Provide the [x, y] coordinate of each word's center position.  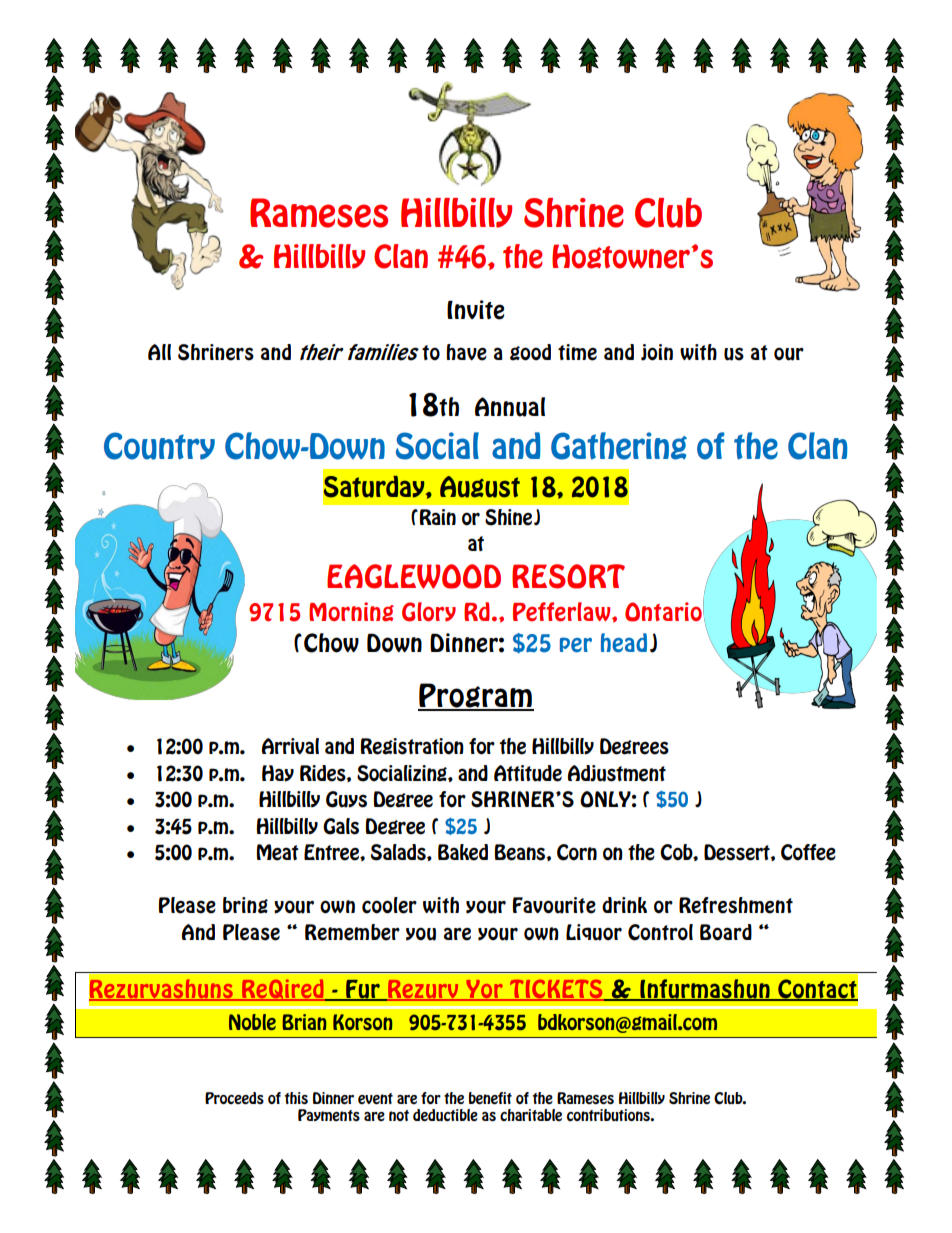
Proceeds [234, 1098]
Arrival [290, 746]
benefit [490, 1098]
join [657, 352]
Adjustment [617, 773]
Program [476, 697]
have [467, 352]
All [159, 352]
